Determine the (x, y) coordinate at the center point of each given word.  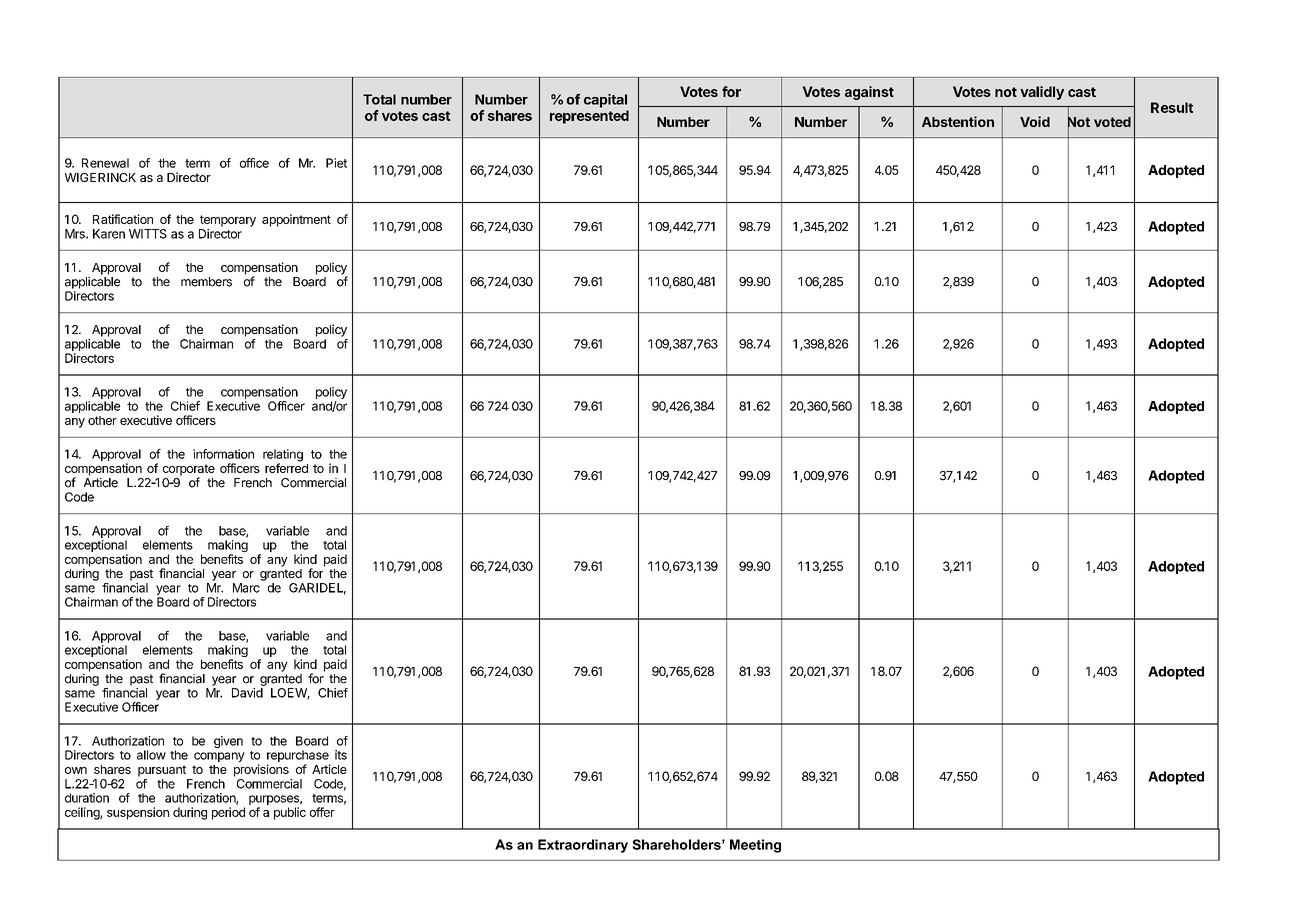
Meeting (755, 846)
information (223, 454)
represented (589, 117)
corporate (189, 471)
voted (1112, 122)
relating (283, 456)
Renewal (105, 163)
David (247, 693)
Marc (246, 588)
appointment (296, 220)
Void (1035, 121)
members (206, 282)
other (102, 420)
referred (286, 467)
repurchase (298, 757)
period (228, 813)
